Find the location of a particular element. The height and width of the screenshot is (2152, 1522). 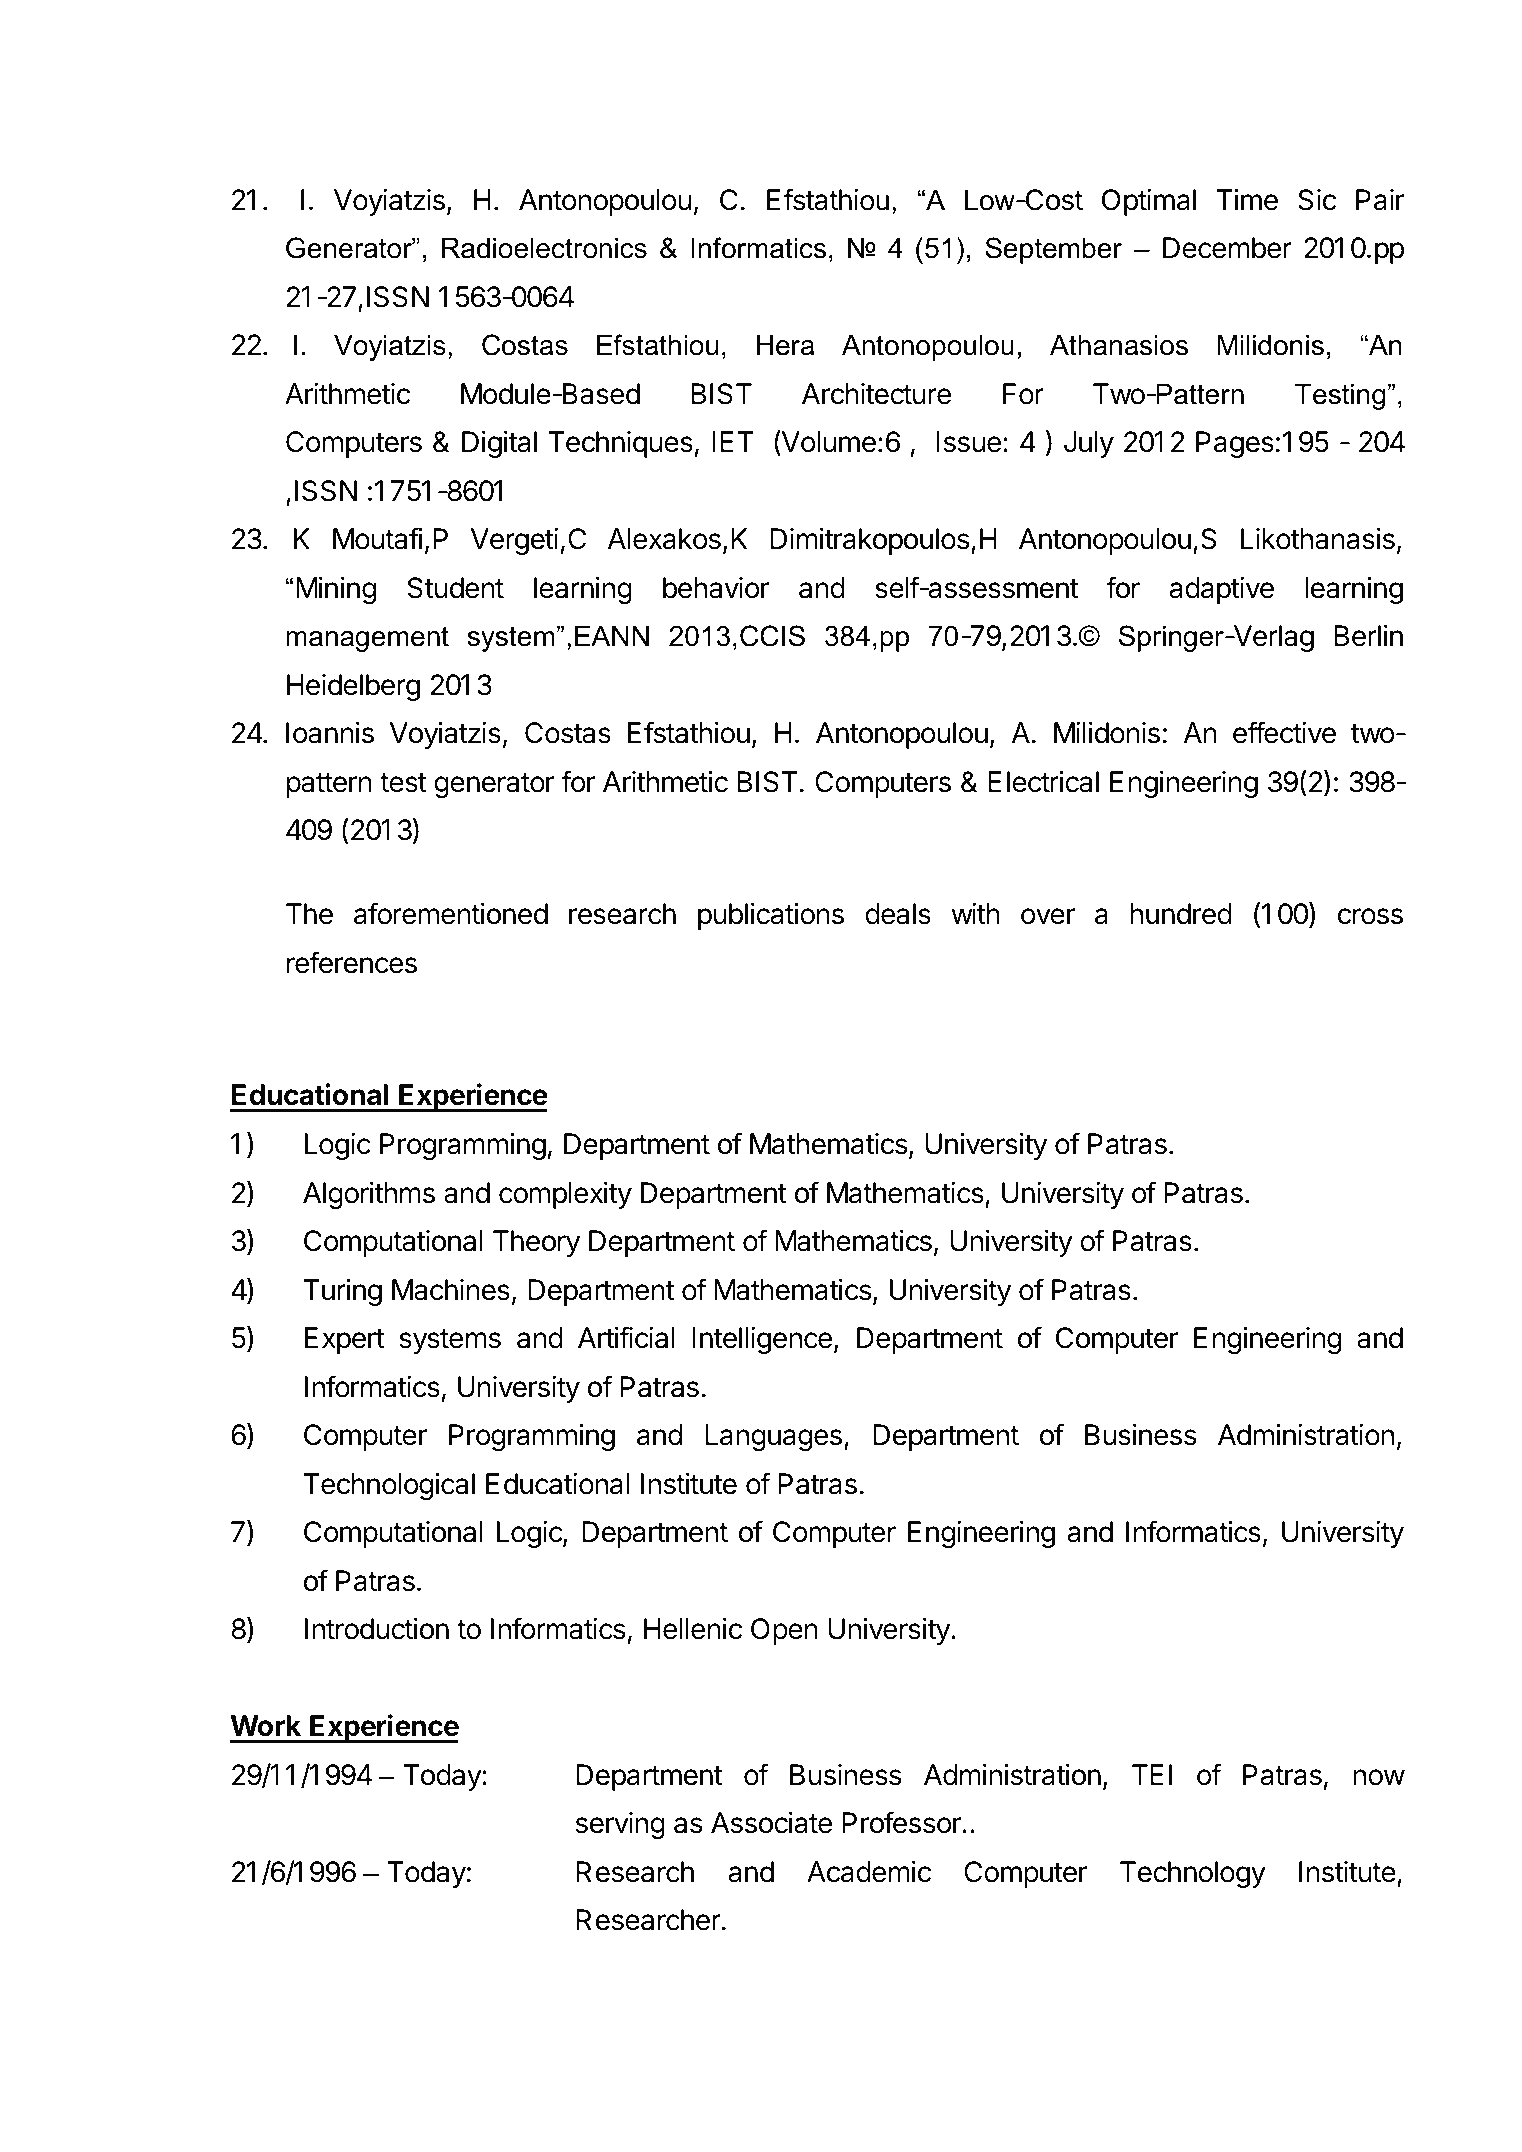

Expert is located at coordinates (345, 1340).
